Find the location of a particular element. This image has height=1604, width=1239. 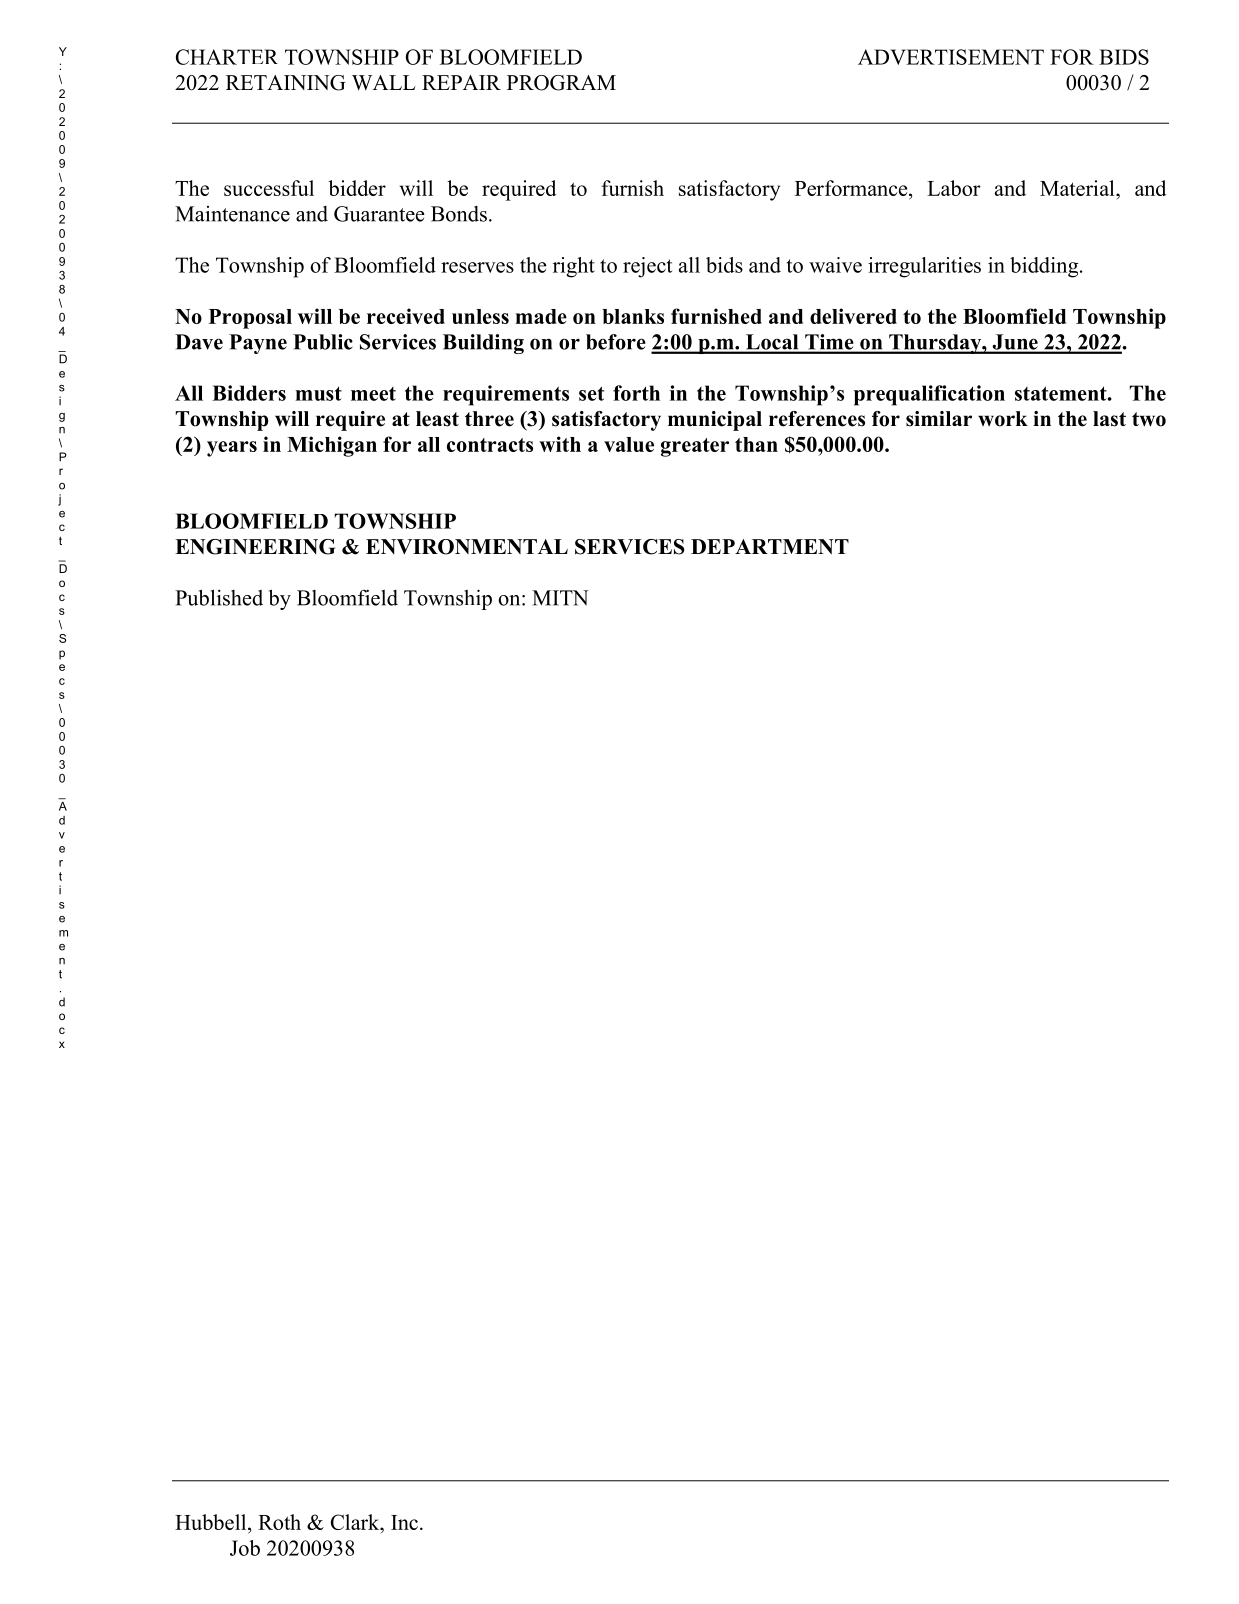

Roth is located at coordinates (279, 1522).
